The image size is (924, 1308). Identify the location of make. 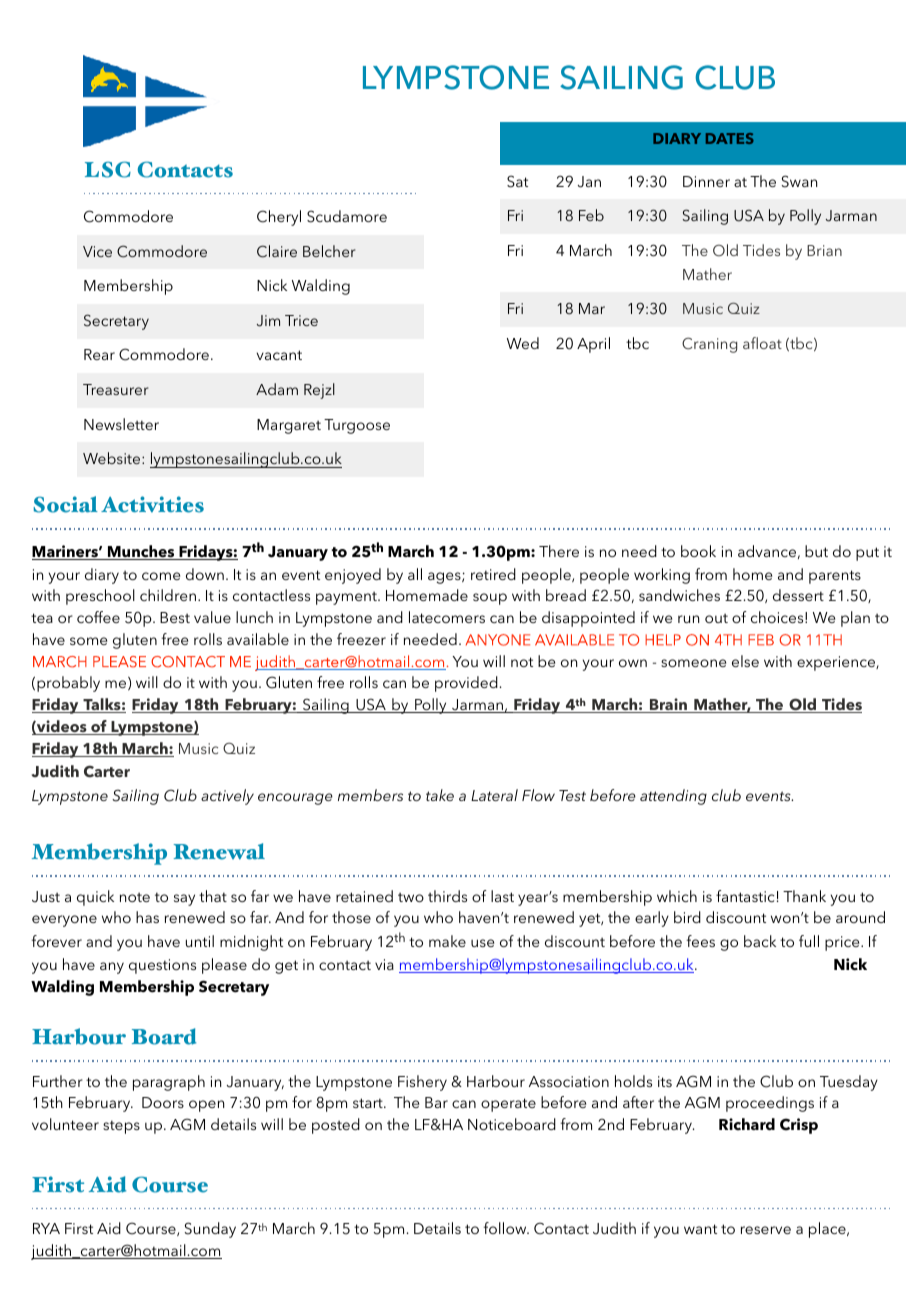
(447, 941).
